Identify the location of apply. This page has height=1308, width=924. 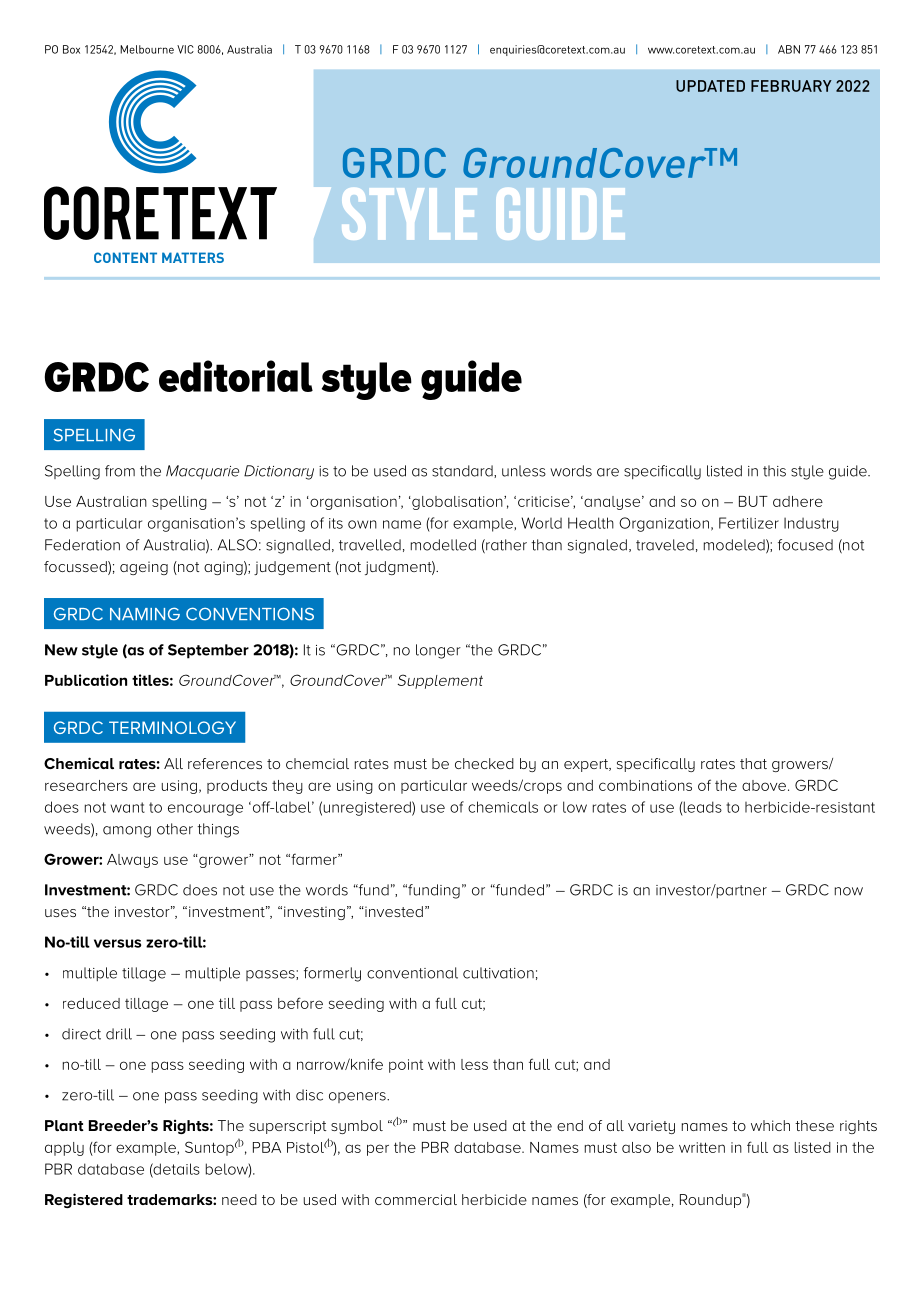
(64, 1149).
